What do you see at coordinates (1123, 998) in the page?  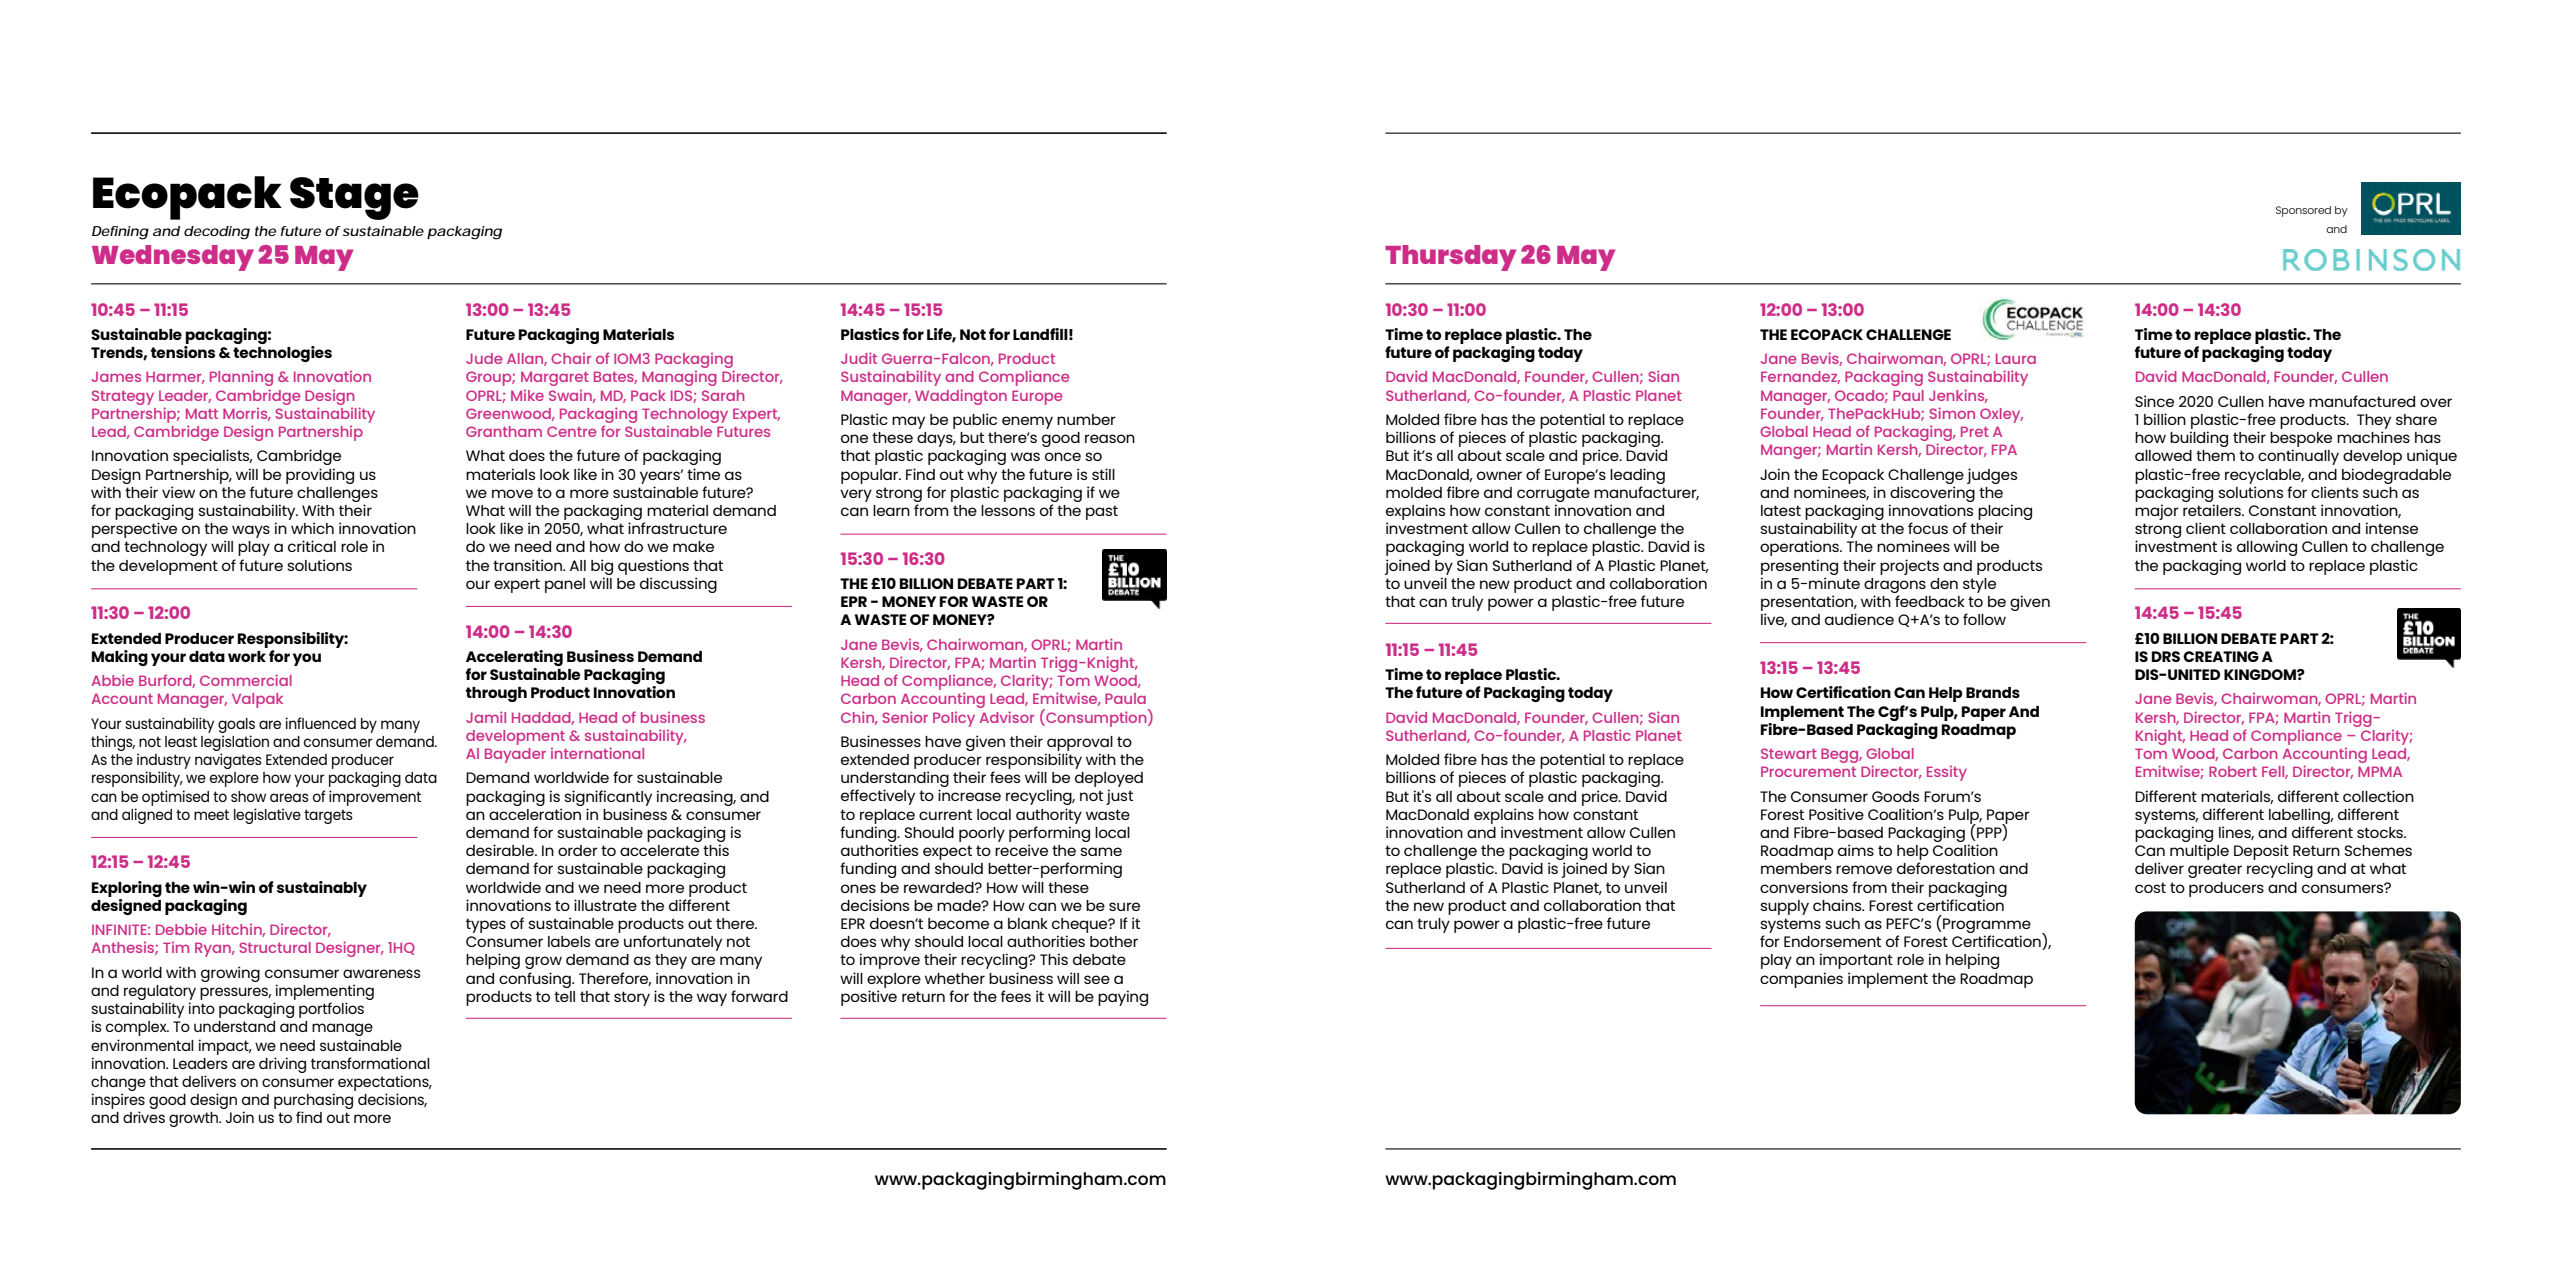 I see `paying` at bounding box center [1123, 998].
